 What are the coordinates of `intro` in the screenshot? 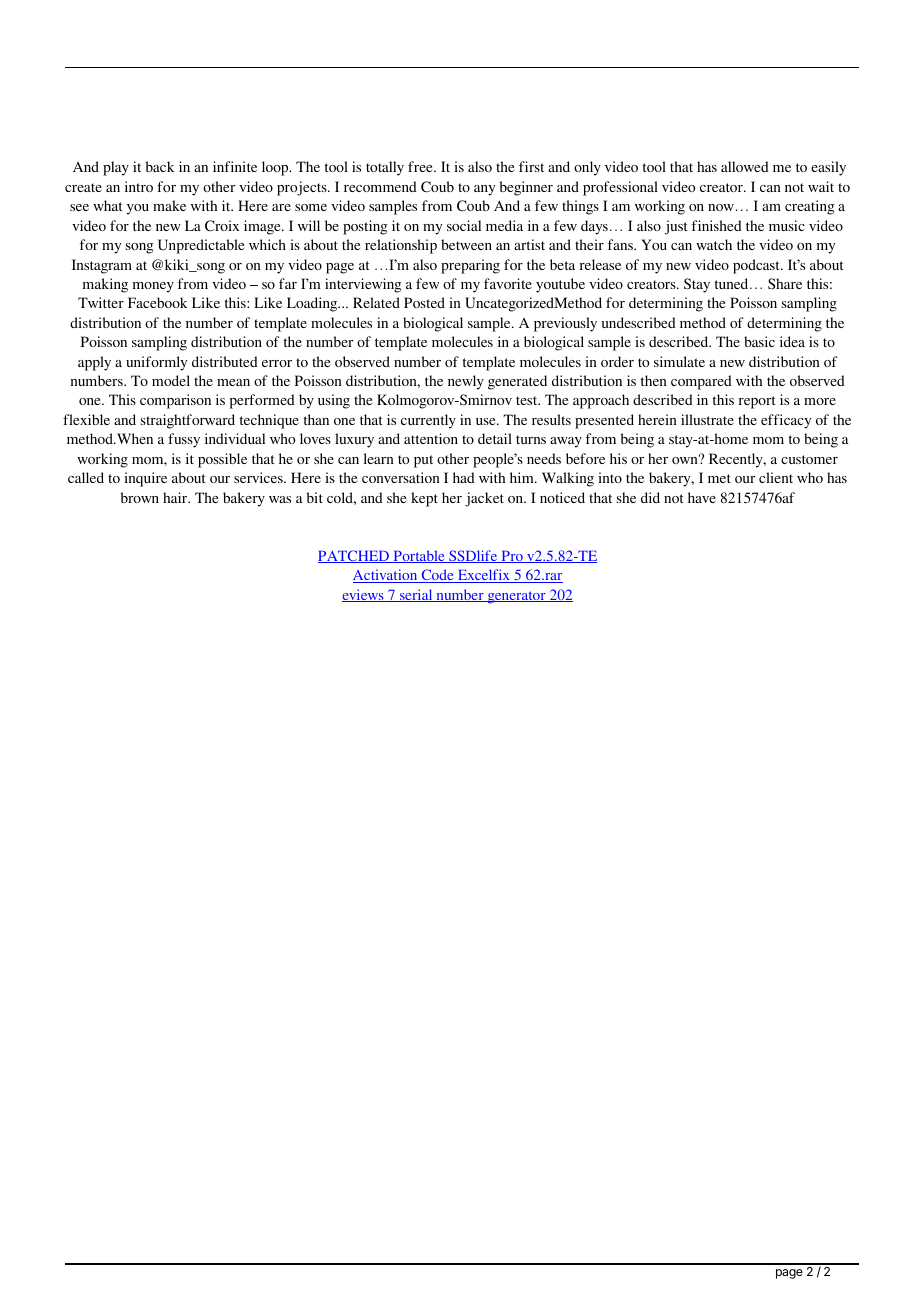 It's located at (139, 186).
